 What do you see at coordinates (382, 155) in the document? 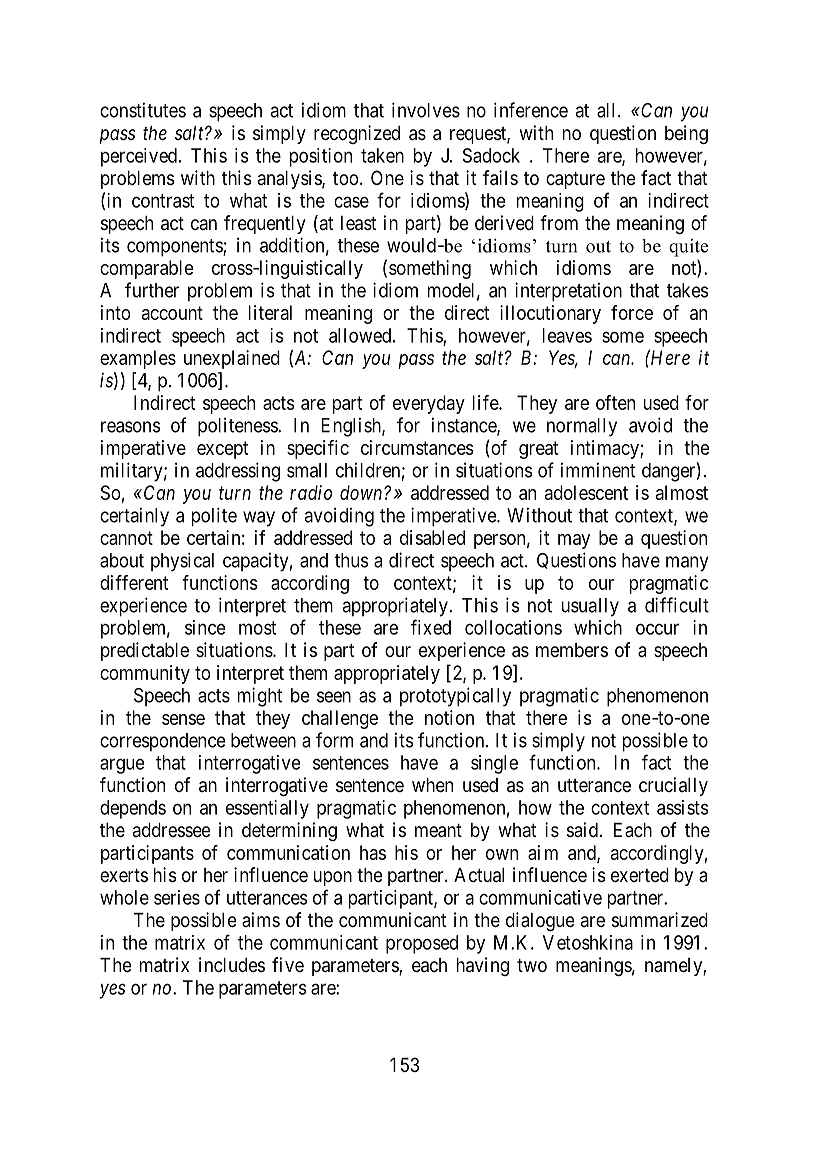
I see `taken` at bounding box center [382, 155].
